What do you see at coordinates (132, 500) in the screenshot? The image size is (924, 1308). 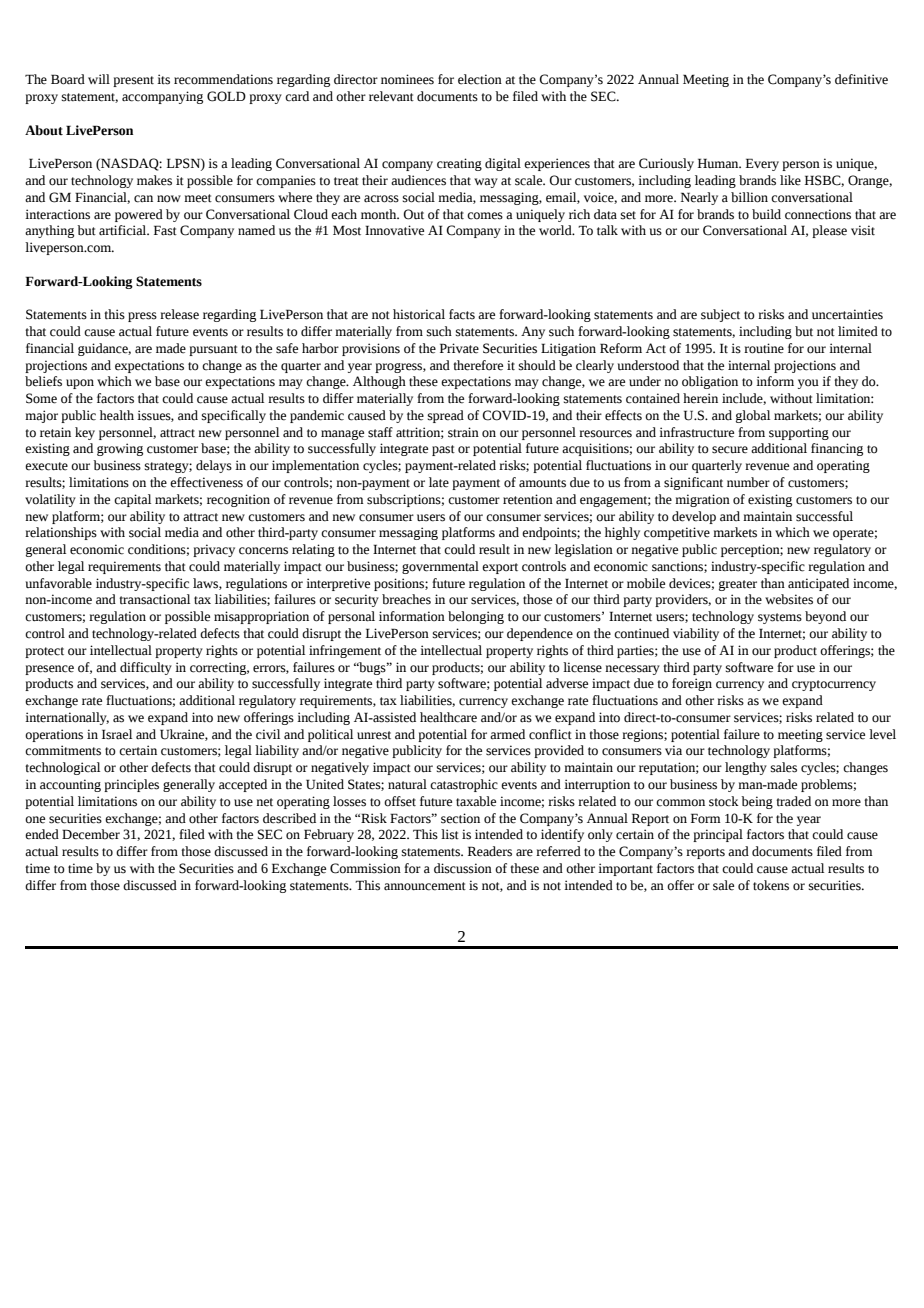 I see `capital` at bounding box center [132, 500].
